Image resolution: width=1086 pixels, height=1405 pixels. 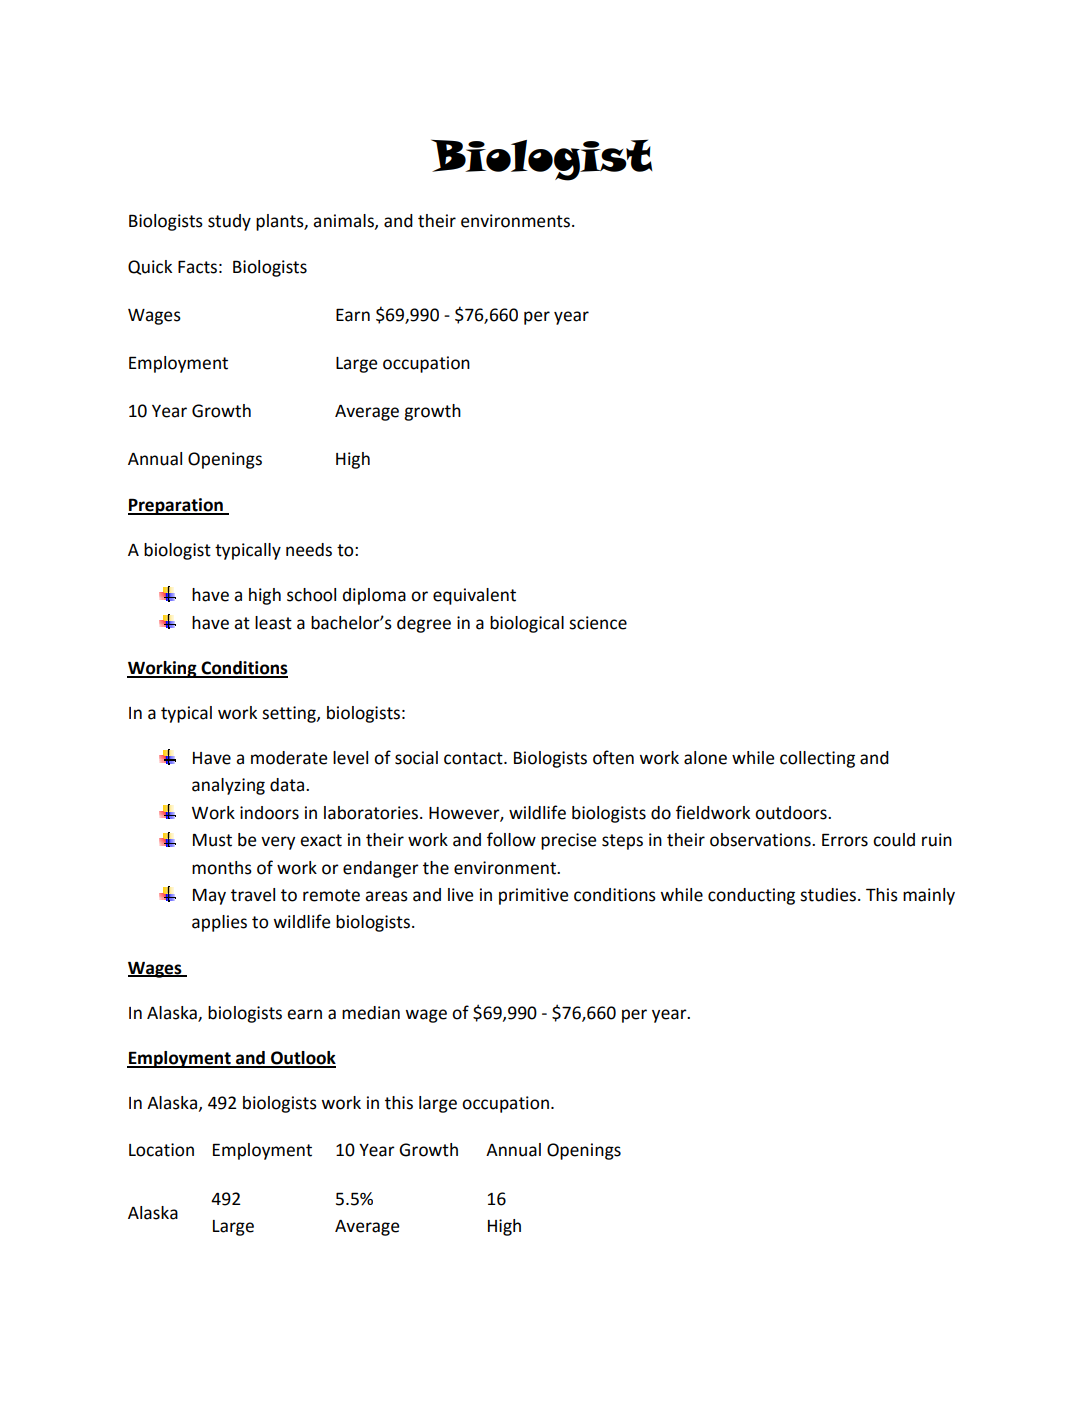 I want to click on equivalent, so click(x=474, y=596).
